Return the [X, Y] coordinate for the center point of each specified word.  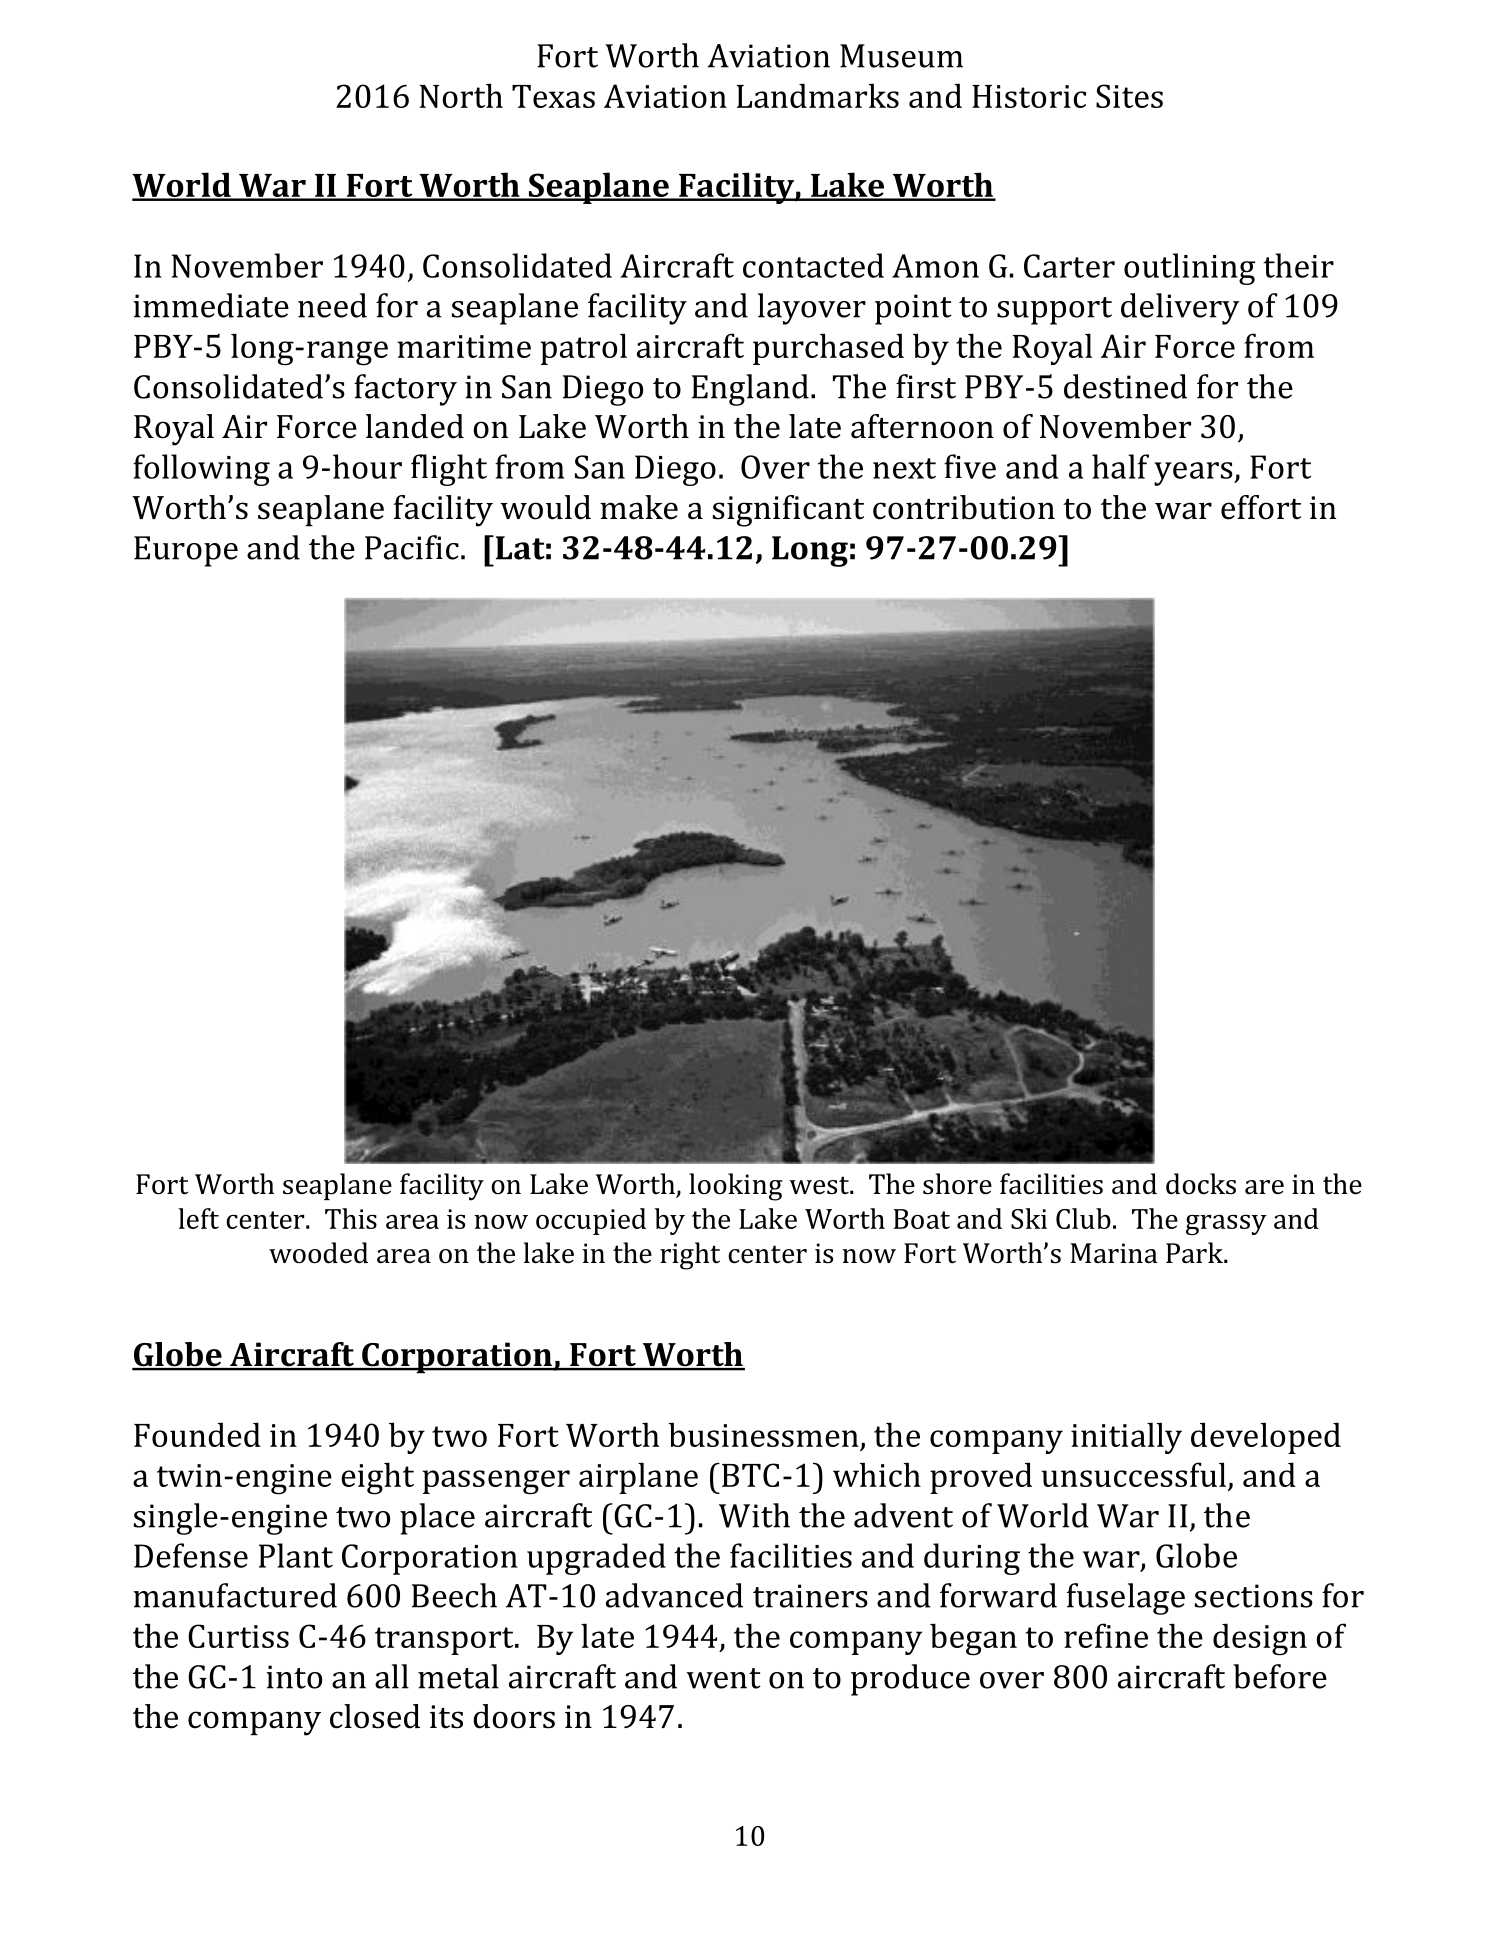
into [294, 1677]
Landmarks [818, 95]
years [1194, 474]
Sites [1129, 96]
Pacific [412, 547]
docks [1201, 1184]
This [351, 1218]
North [461, 95]
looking [736, 1187]
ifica [803, 507]
